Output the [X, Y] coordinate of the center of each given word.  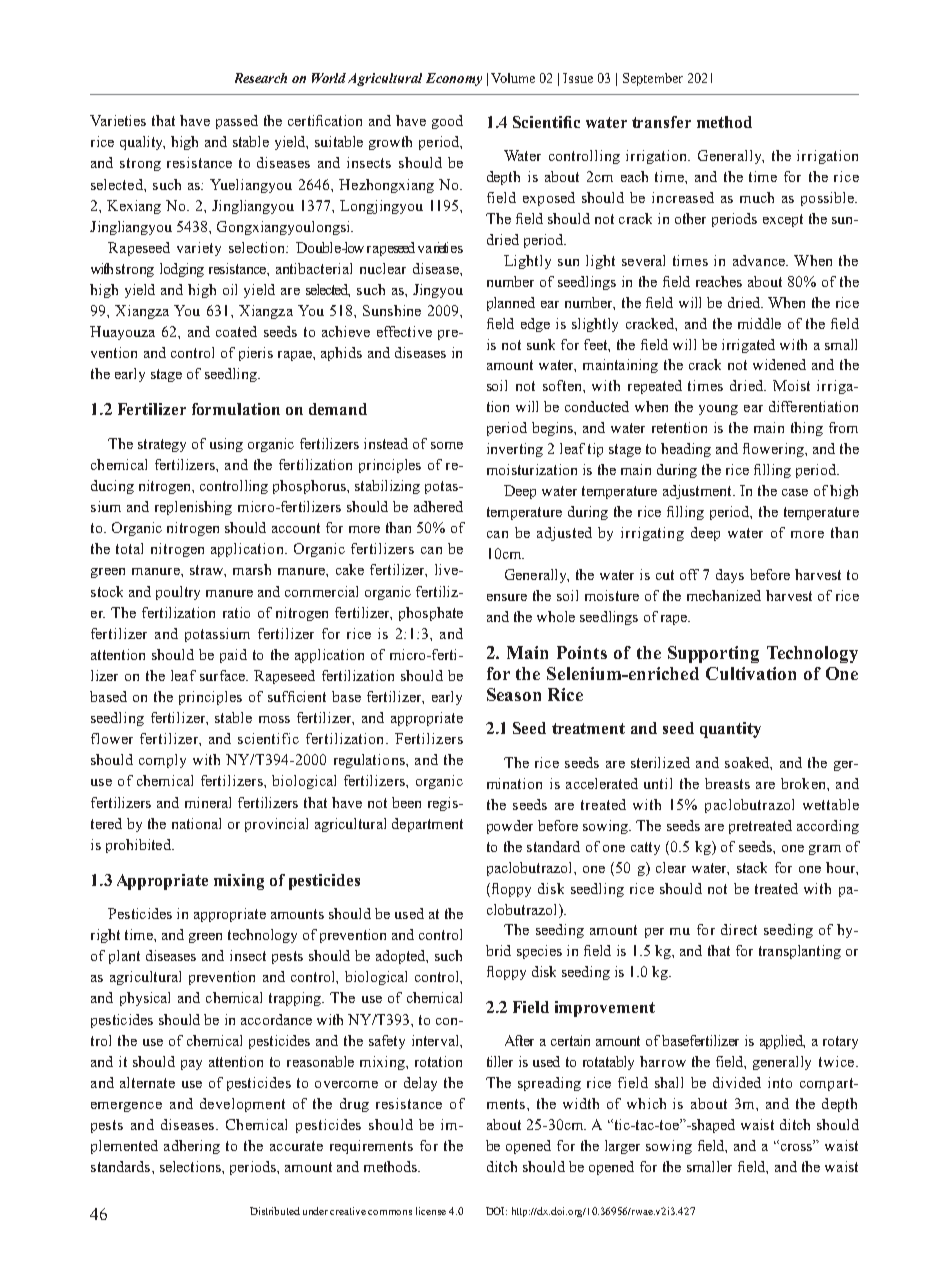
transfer [661, 122]
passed [237, 122]
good [447, 122]
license [431, 1211]
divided [737, 1082]
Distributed [275, 1211]
